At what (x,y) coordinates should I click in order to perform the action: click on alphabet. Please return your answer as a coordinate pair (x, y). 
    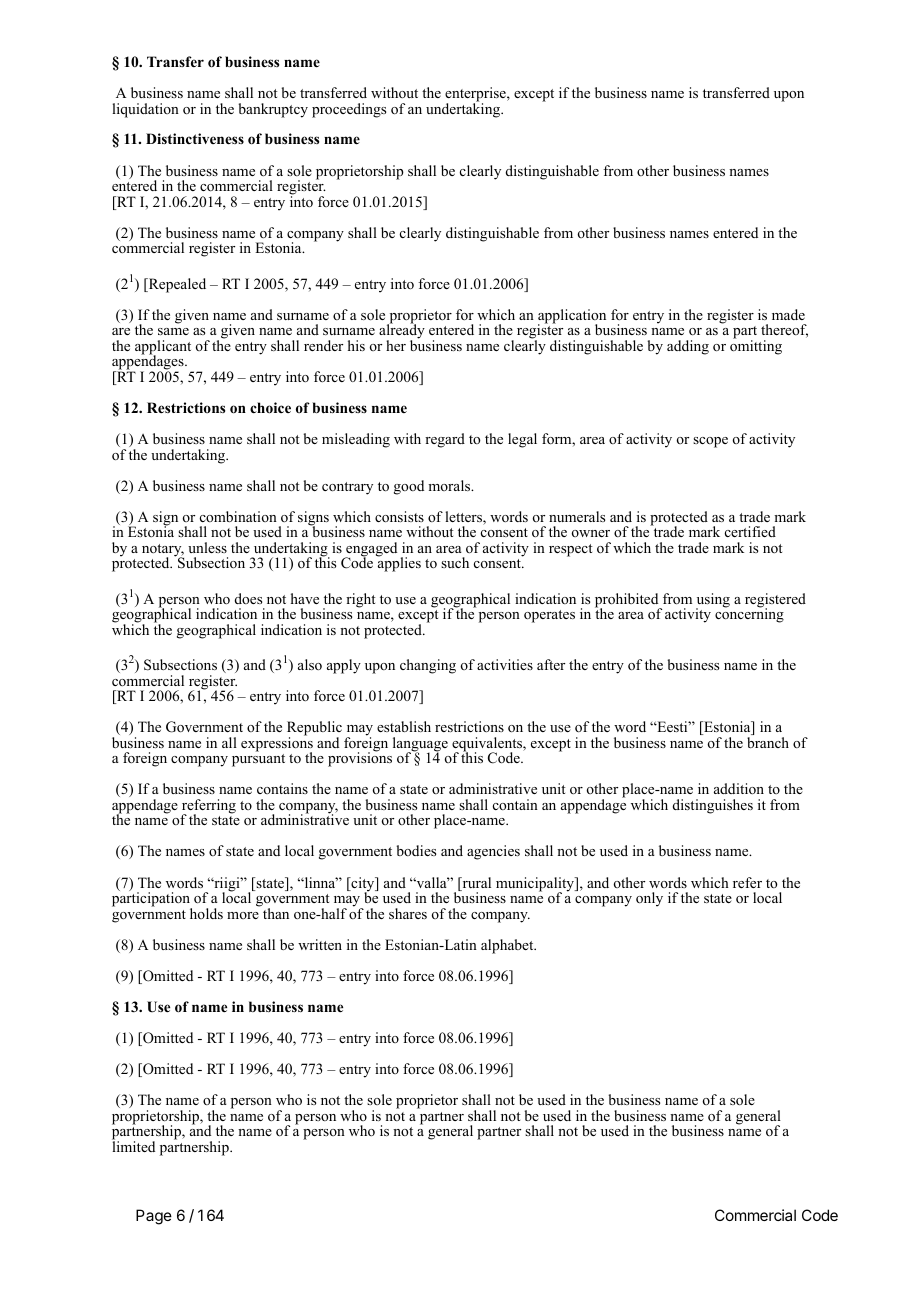
    Looking at the image, I should click on (508, 946).
